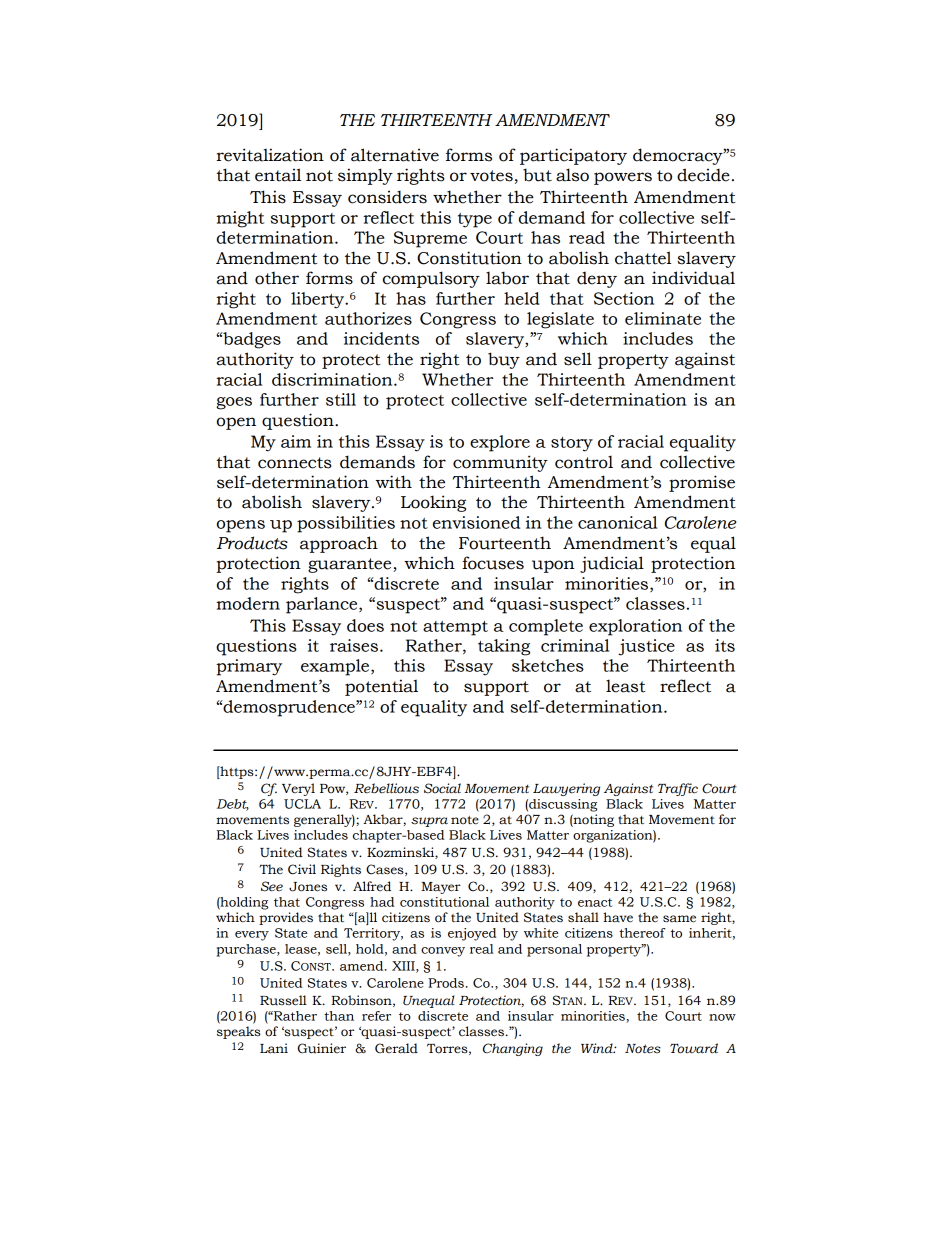 This image has width=952, height=1233. What do you see at coordinates (455, 628) in the image?
I see `attempt` at bounding box center [455, 628].
